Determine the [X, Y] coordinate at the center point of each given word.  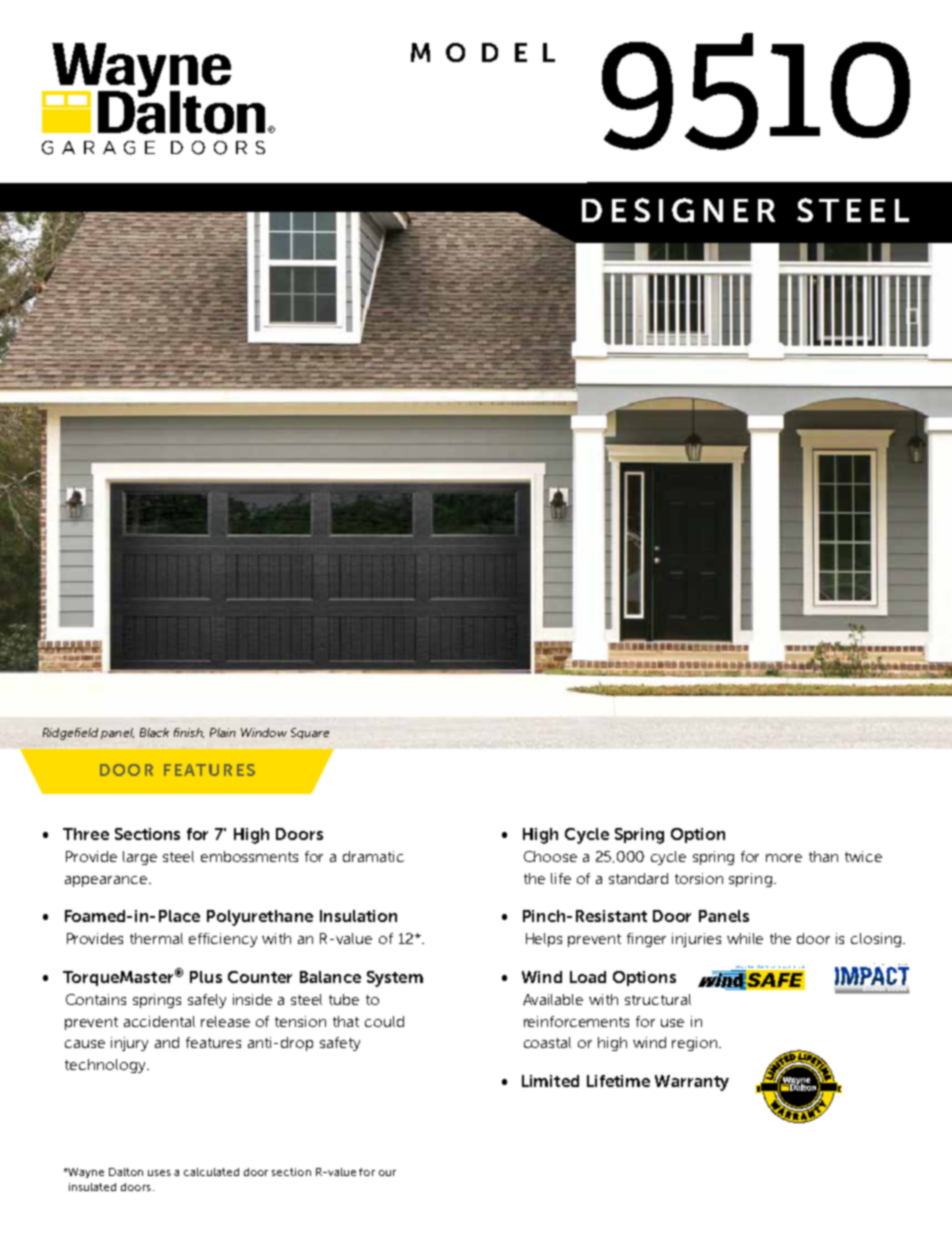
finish [189, 733]
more [784, 858]
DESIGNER [678, 210]
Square [310, 733]
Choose [550, 856]
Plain [223, 732]
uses [159, 1173]
